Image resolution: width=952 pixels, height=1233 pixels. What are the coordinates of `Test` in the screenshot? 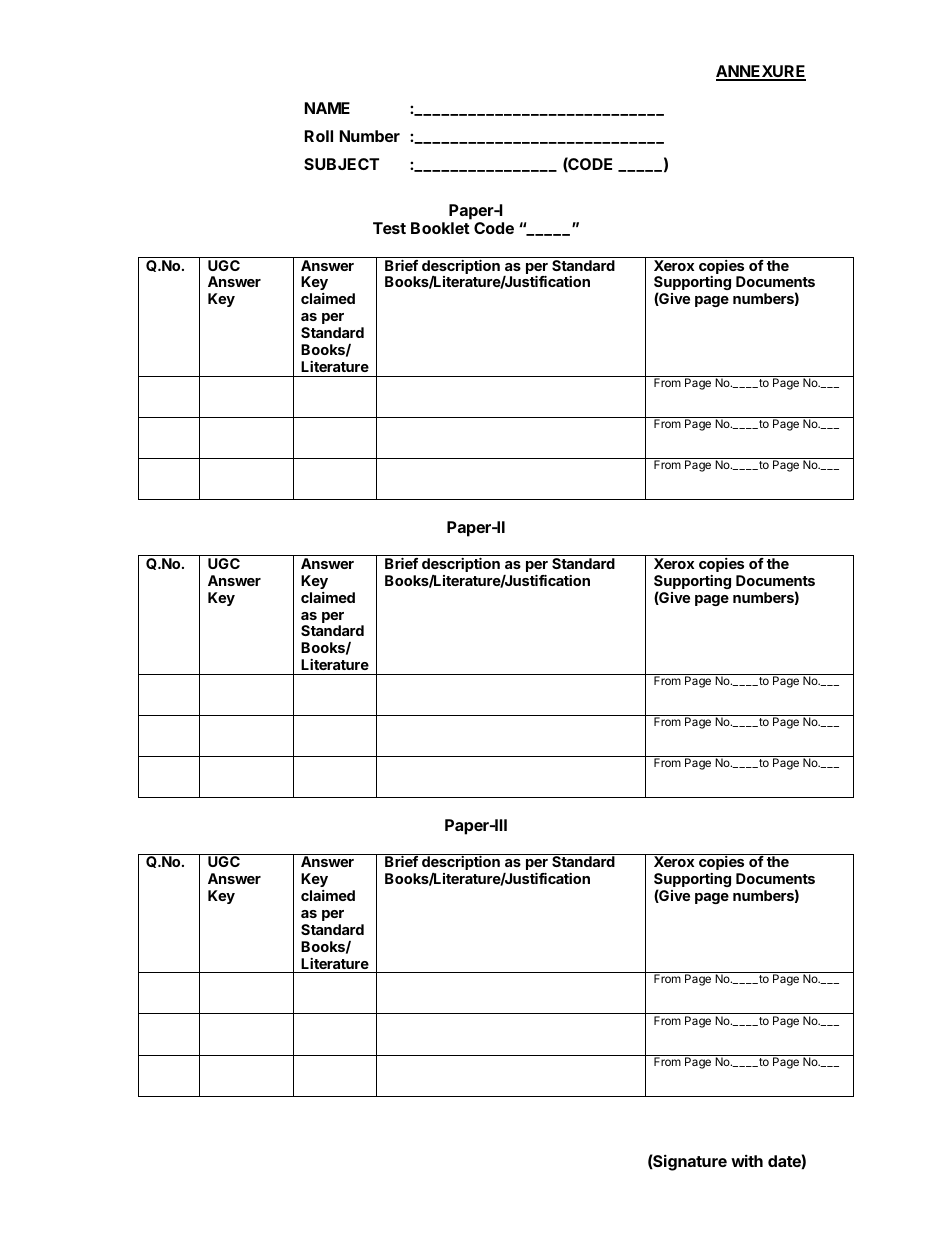 It's located at (389, 228).
